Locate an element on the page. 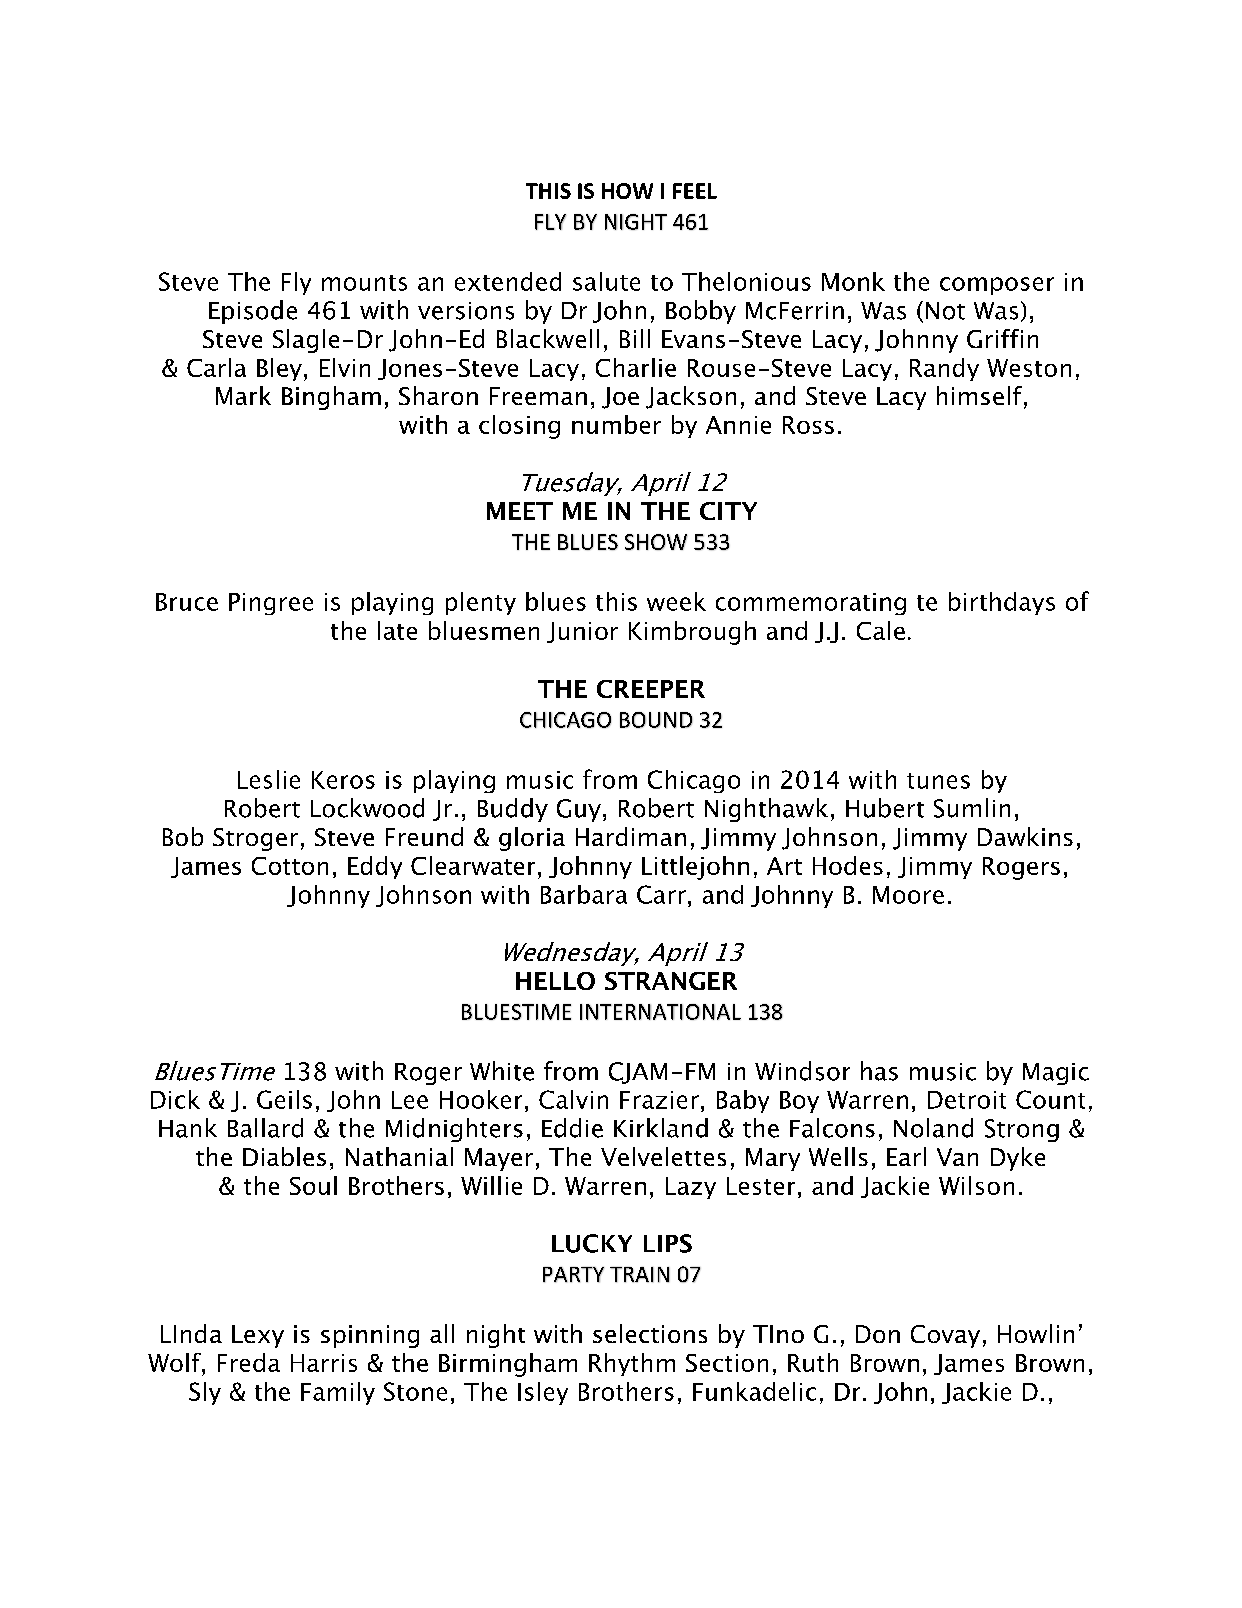  Rhythm is located at coordinates (632, 1364).
